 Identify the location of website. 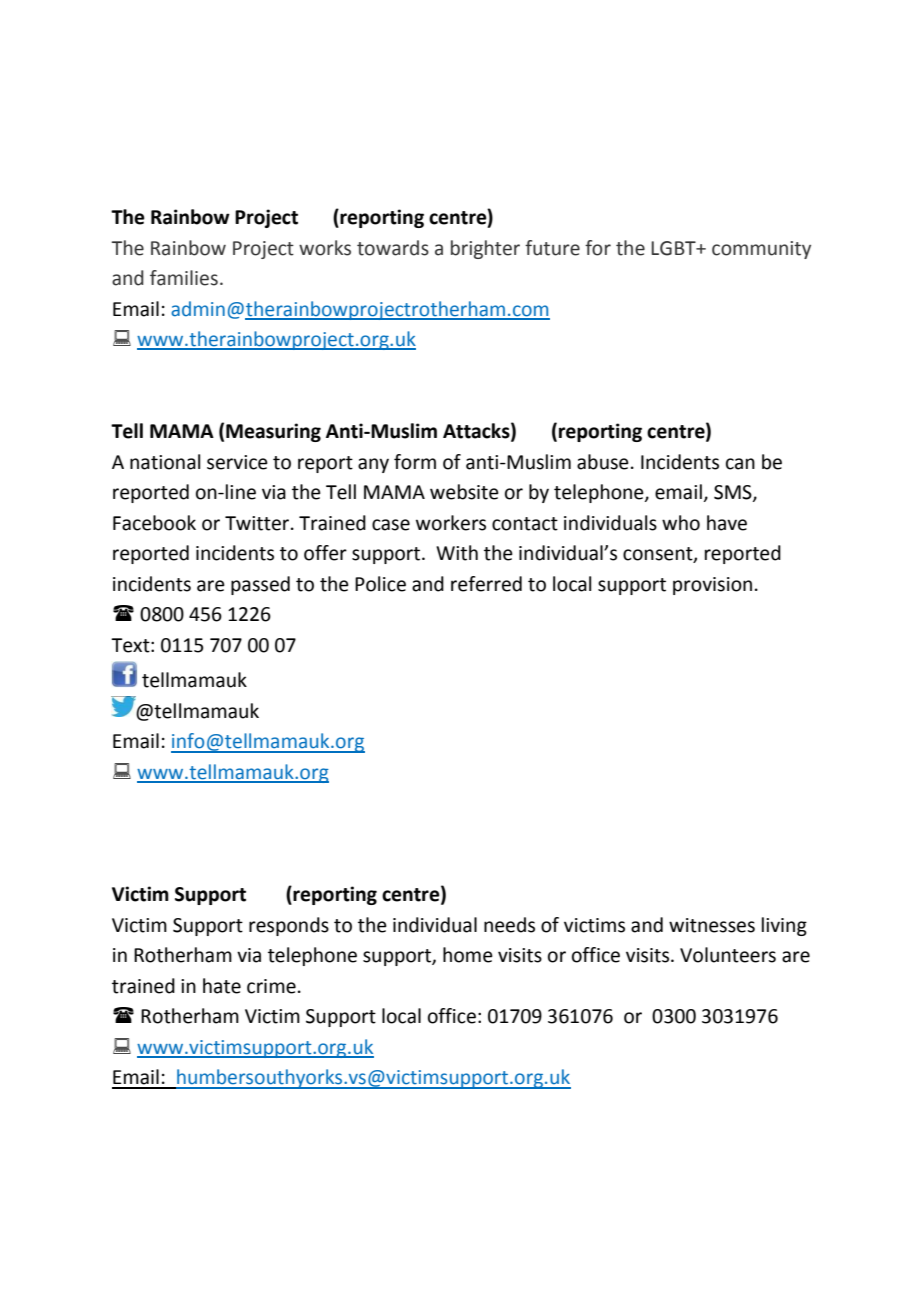
(464, 492).
